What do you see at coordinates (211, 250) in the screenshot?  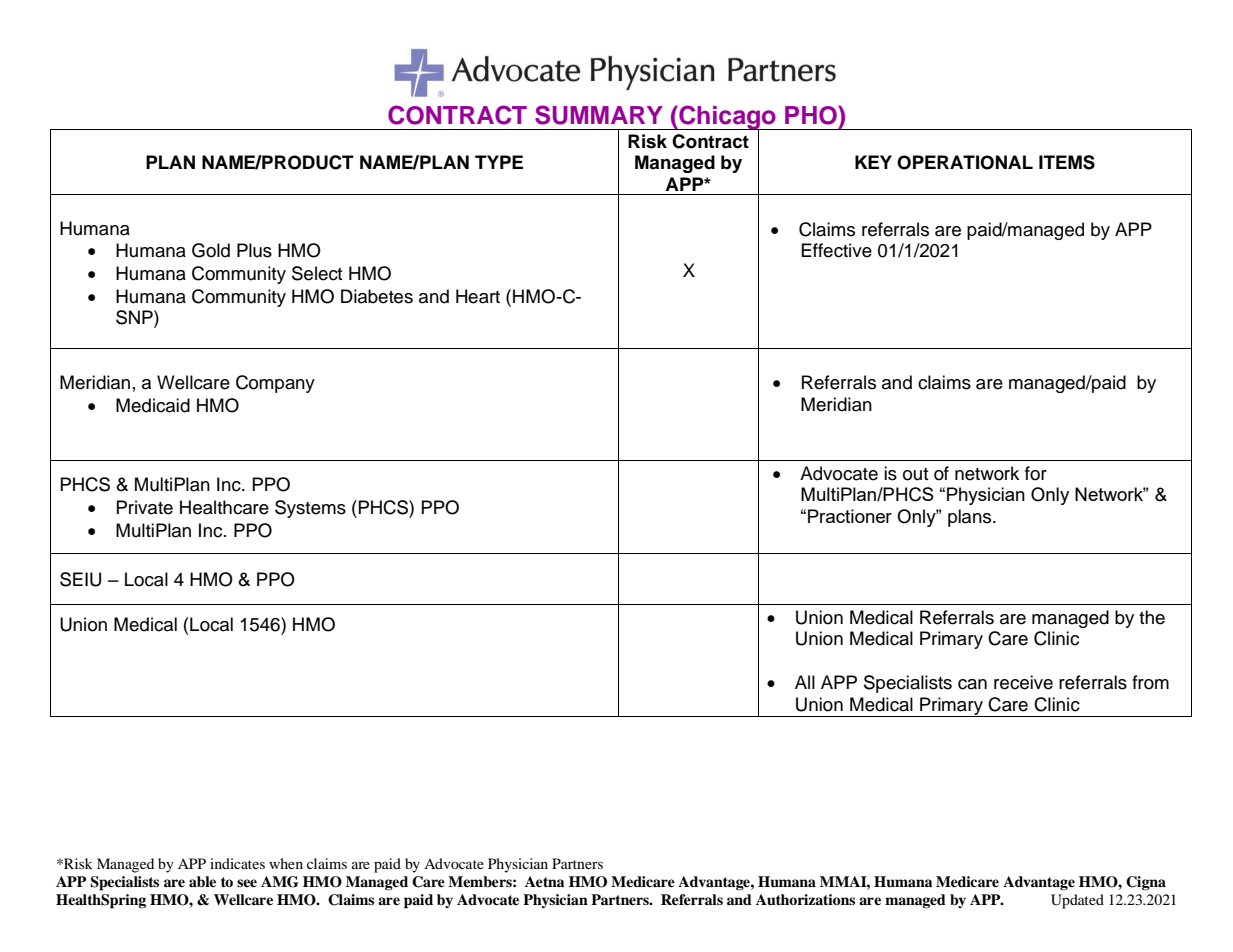 I see `Gold` at bounding box center [211, 250].
